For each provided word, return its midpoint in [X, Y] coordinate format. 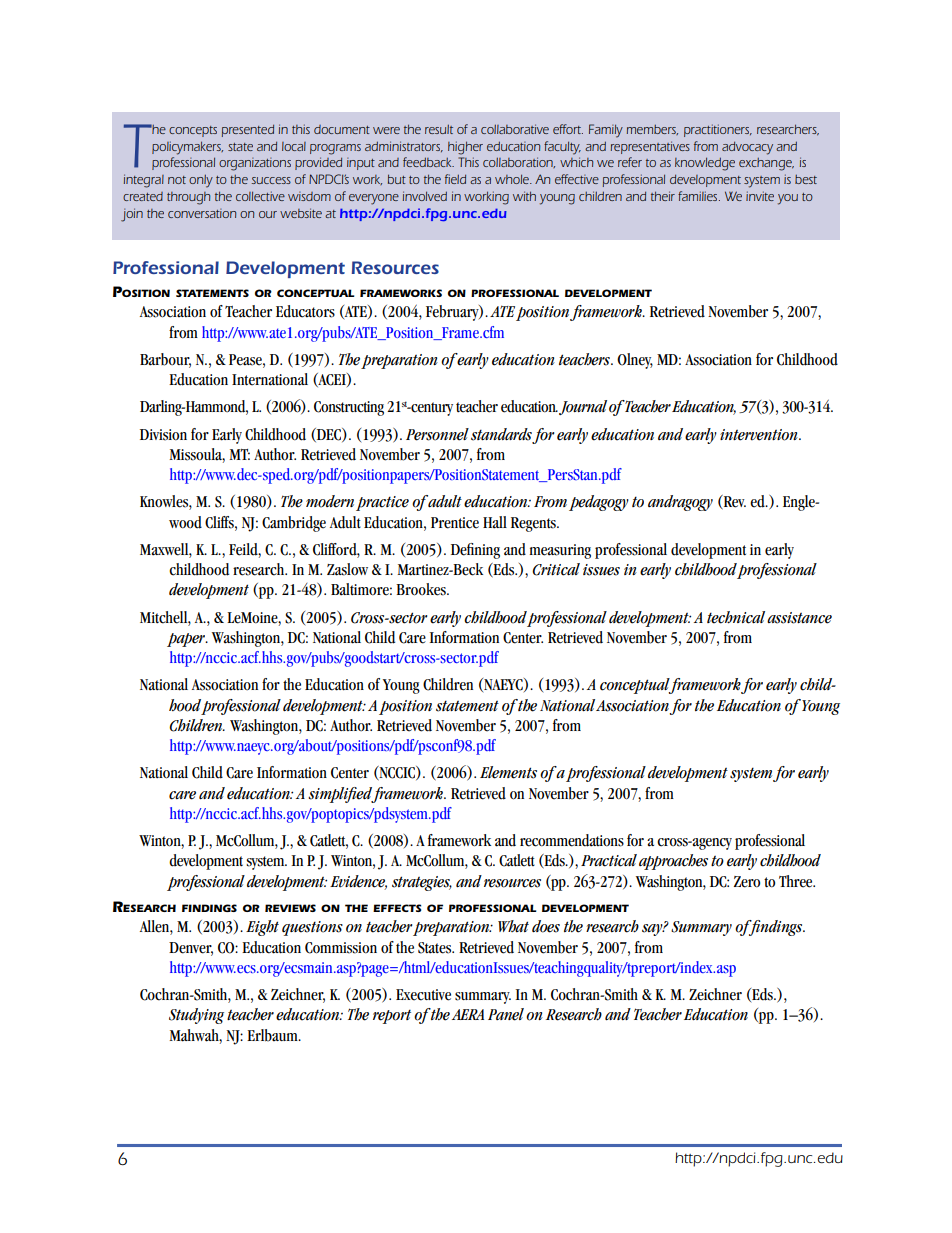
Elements [508, 772]
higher [465, 148]
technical [736, 617]
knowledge [705, 164]
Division [163, 435]
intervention [760, 435]
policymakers [187, 148]
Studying [196, 1016]
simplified [341, 795]
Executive [423, 995]
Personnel [437, 434]
